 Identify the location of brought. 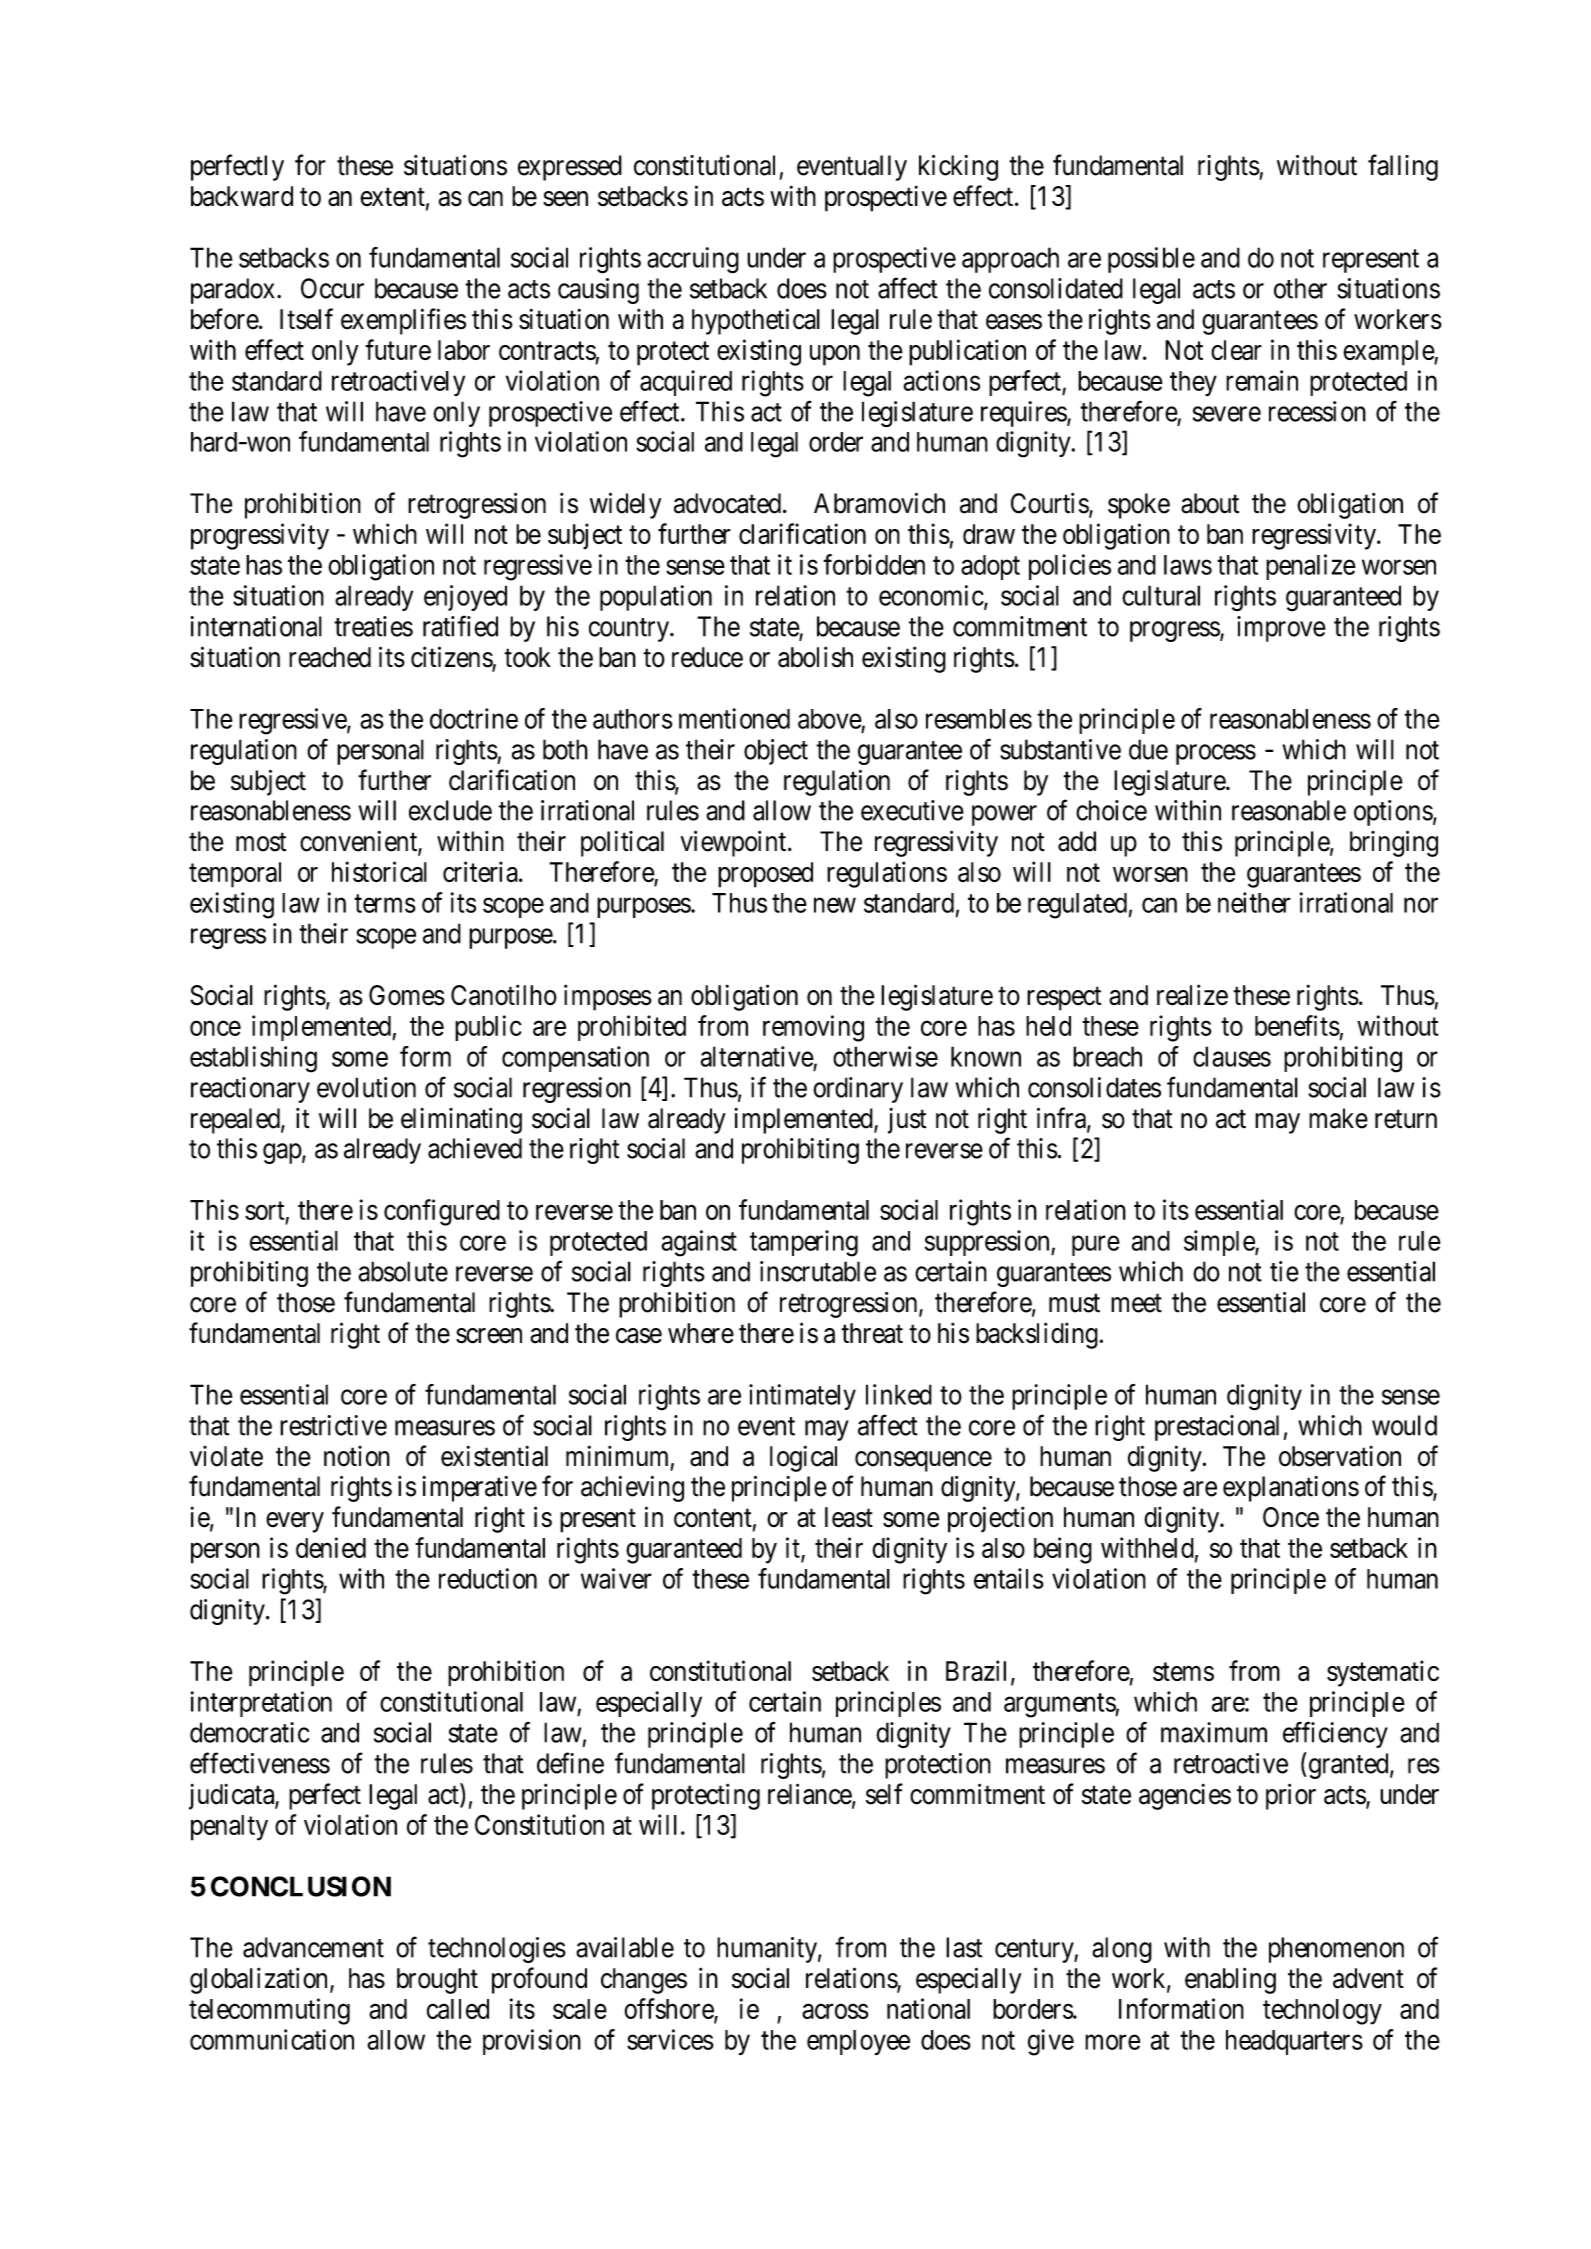
(437, 1981).
